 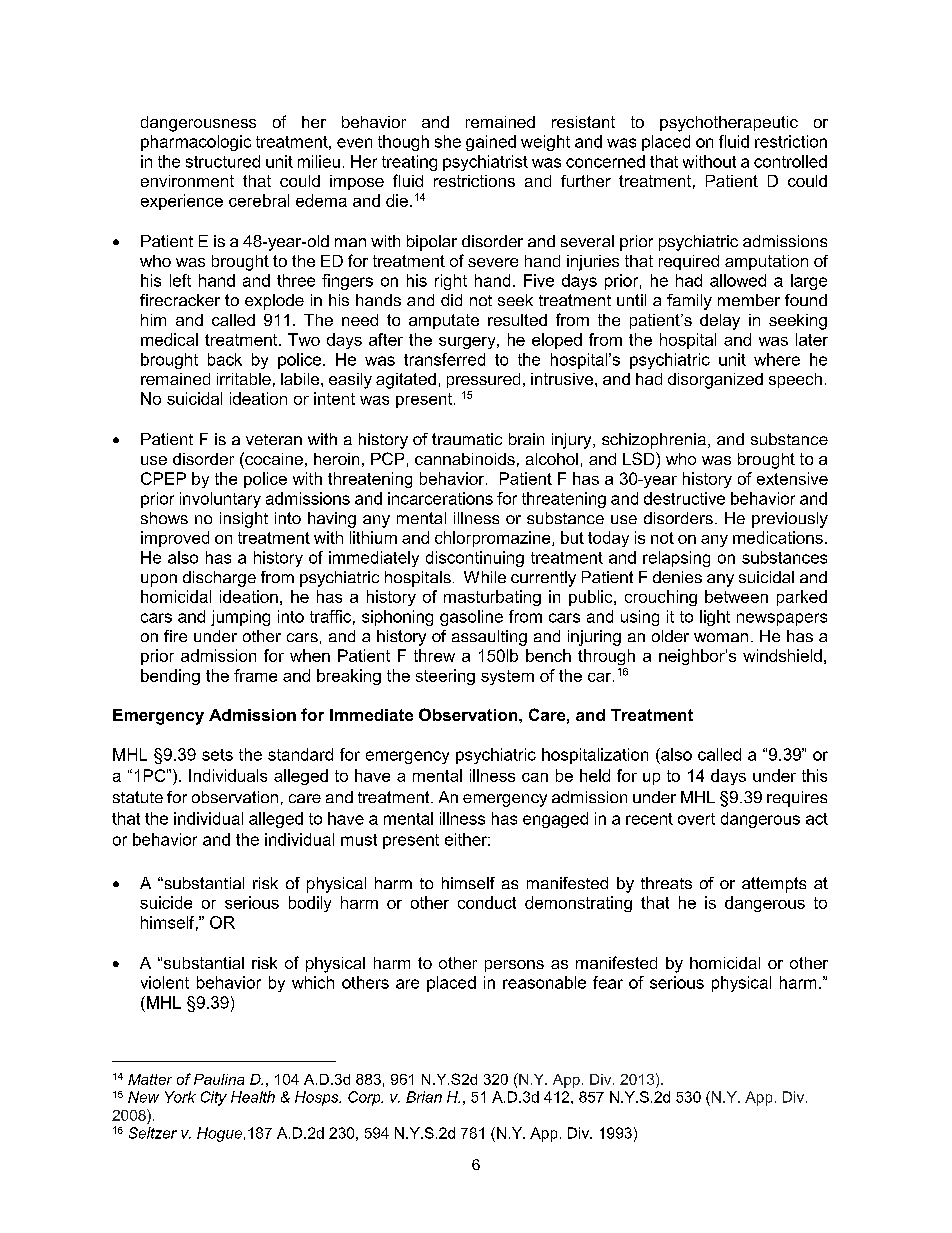 I want to click on medications, so click(x=778, y=537).
